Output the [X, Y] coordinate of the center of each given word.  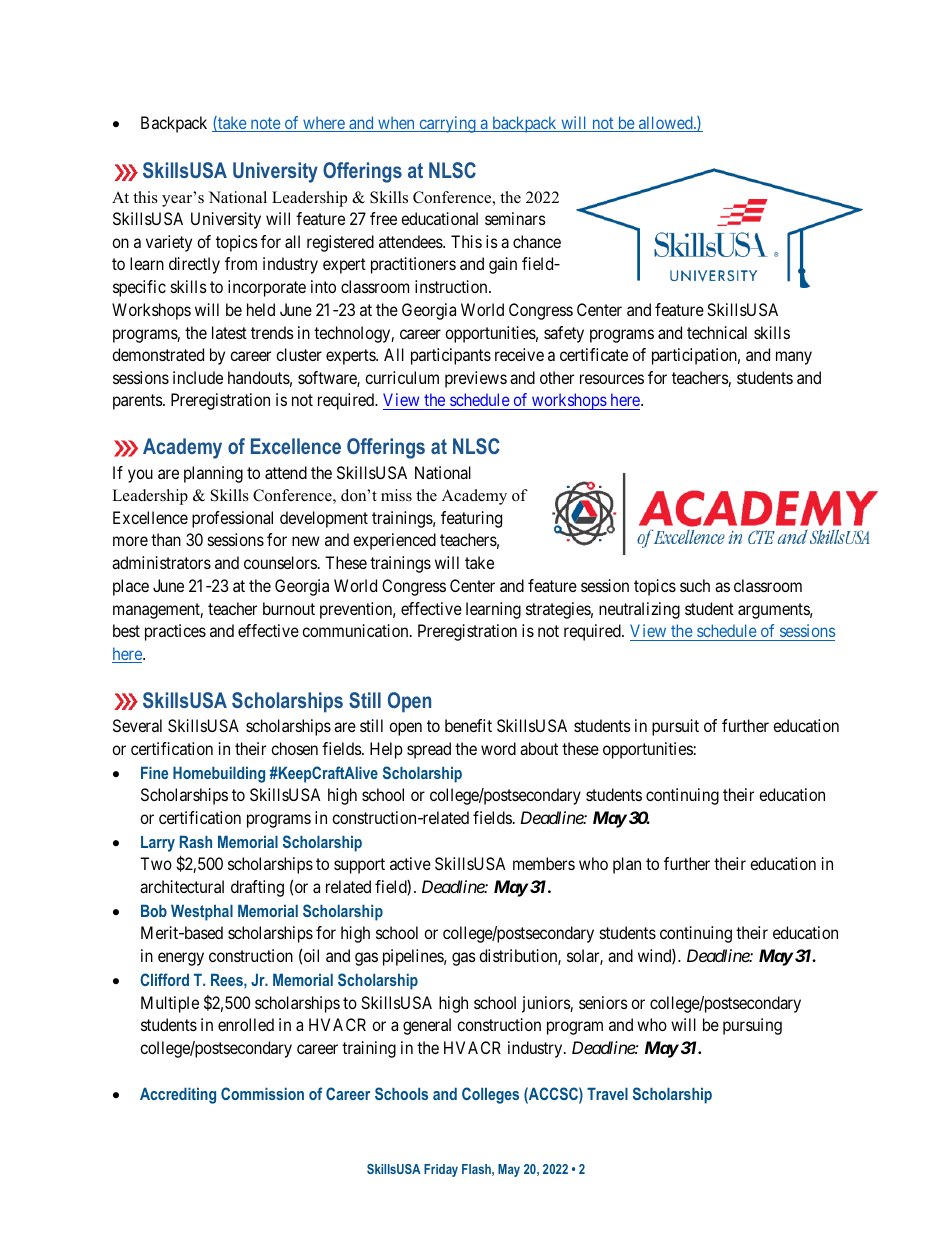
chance [537, 241]
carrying [447, 124]
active [410, 863]
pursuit [675, 727]
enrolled [246, 1024]
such [695, 585]
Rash [196, 842]
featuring [471, 519]
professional [232, 519]
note [265, 124]
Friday [441, 1170]
